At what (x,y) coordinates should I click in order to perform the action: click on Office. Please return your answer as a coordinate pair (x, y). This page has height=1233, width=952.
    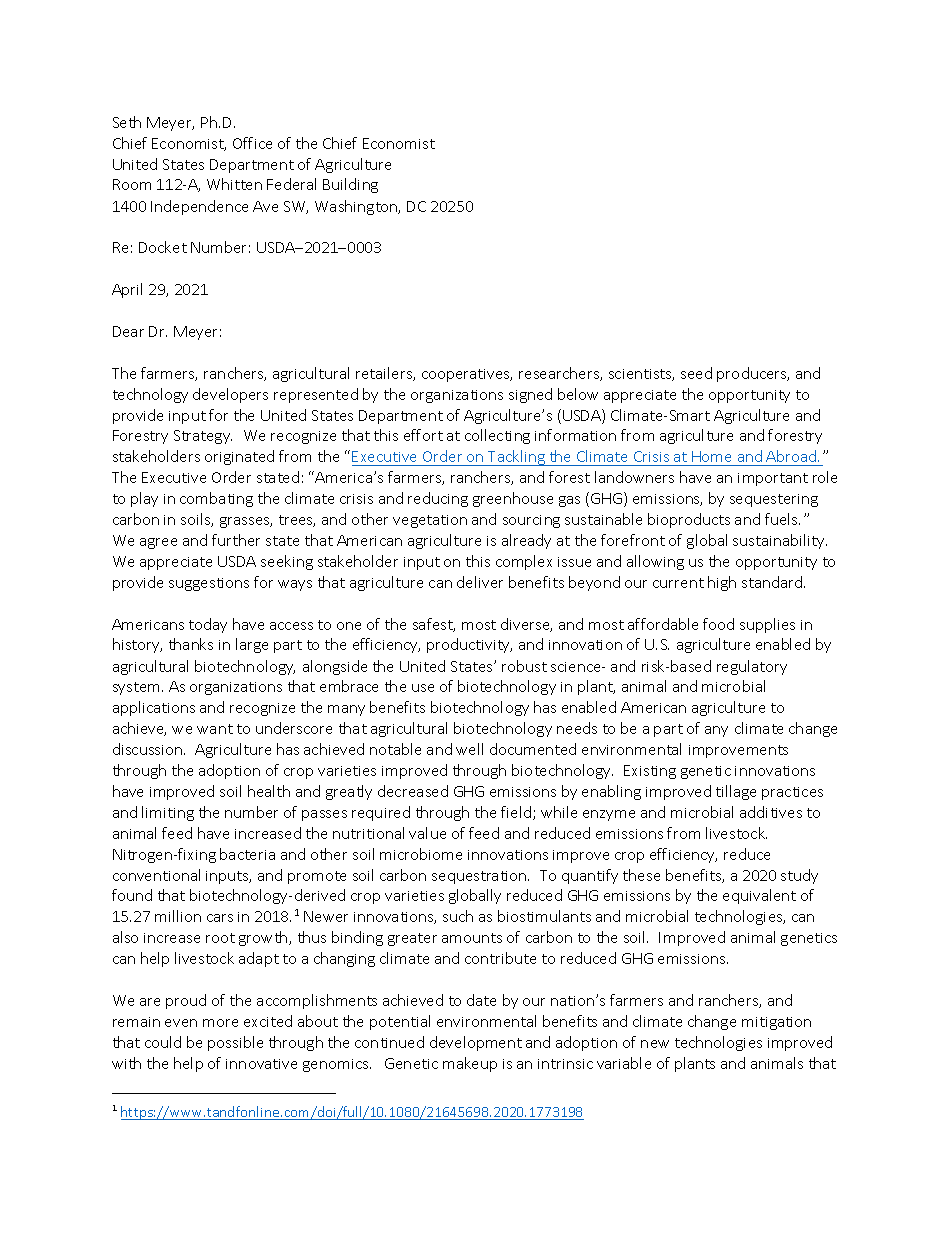
    Looking at the image, I should click on (252, 143).
